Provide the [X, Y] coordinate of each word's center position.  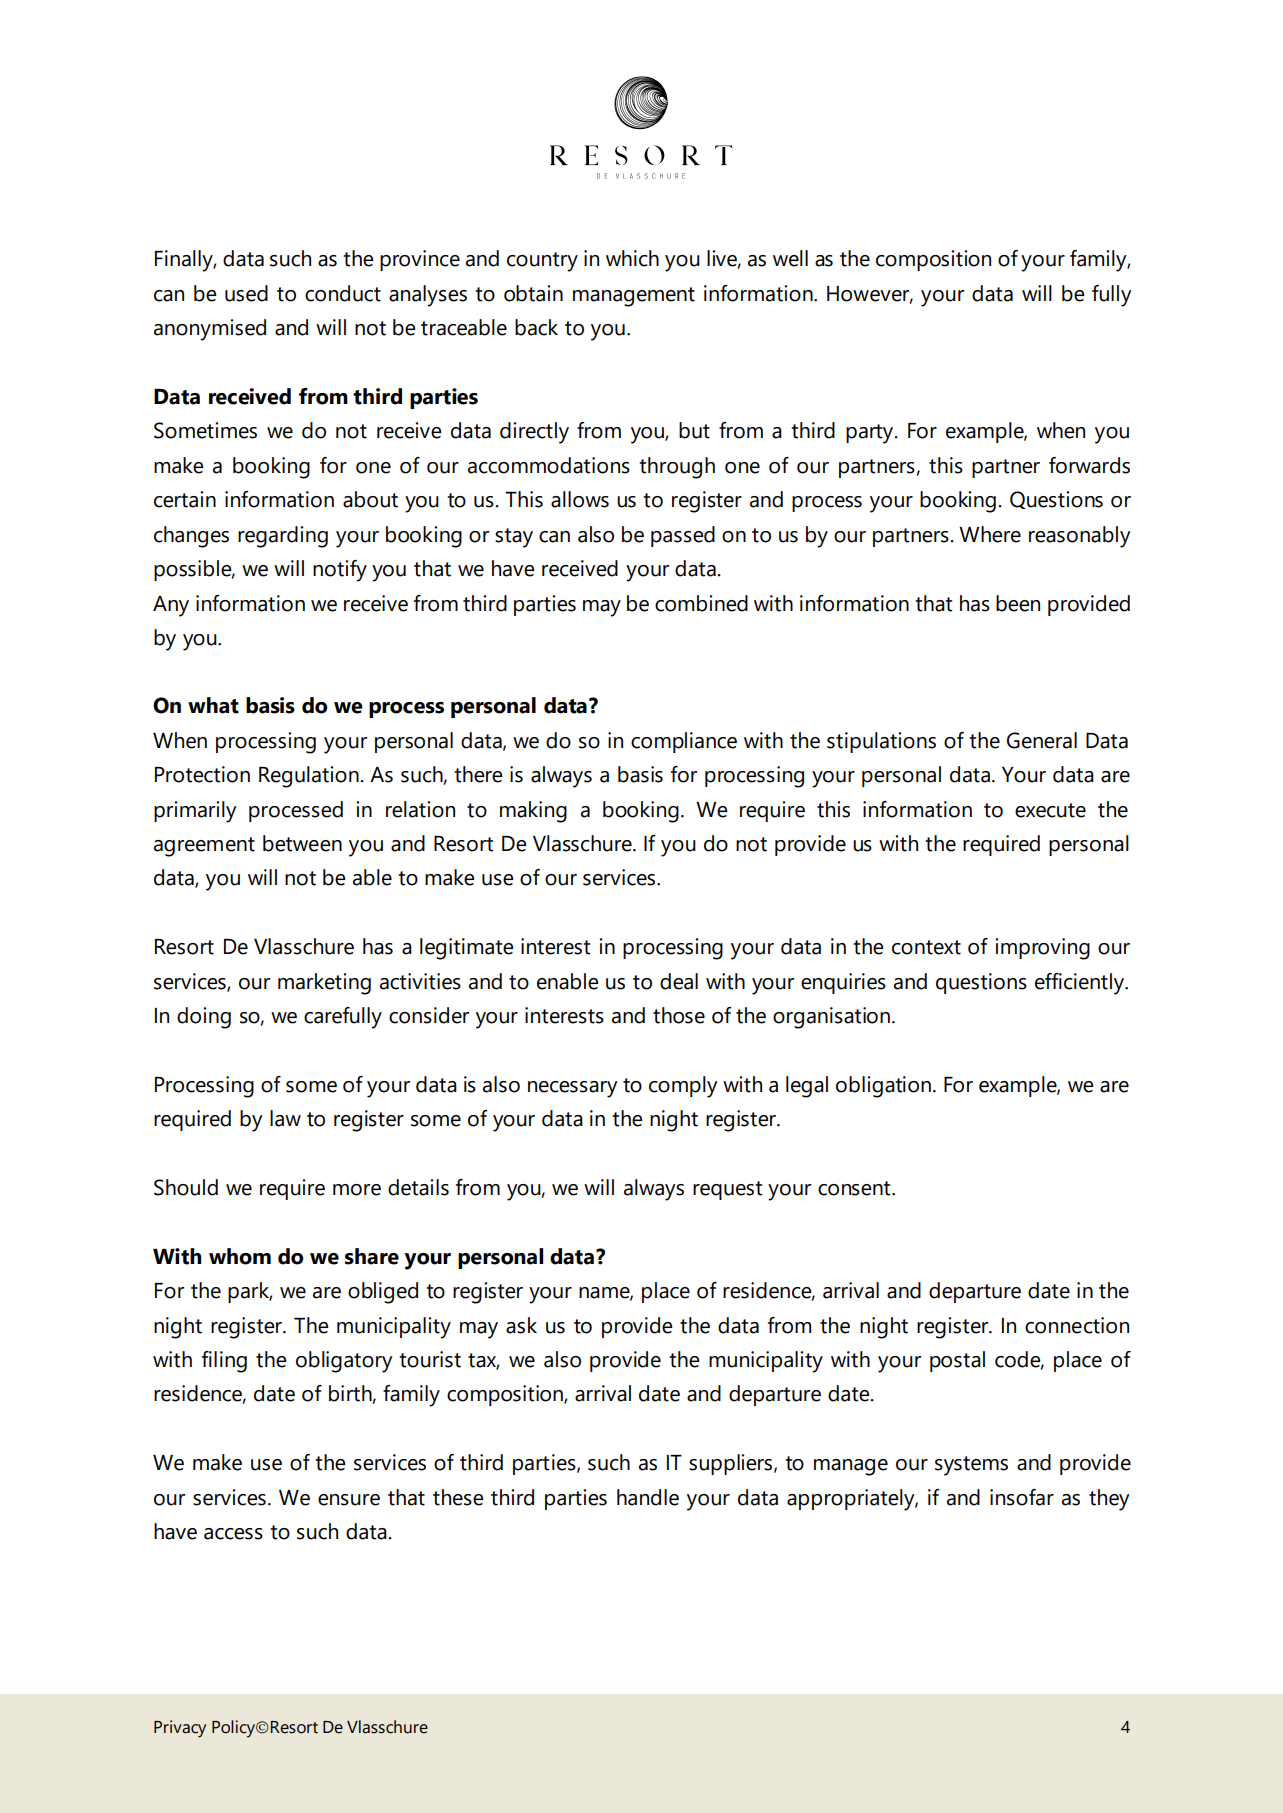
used [246, 293]
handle [648, 1497]
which [632, 258]
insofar [1022, 1497]
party [871, 434]
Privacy [180, 1729]
